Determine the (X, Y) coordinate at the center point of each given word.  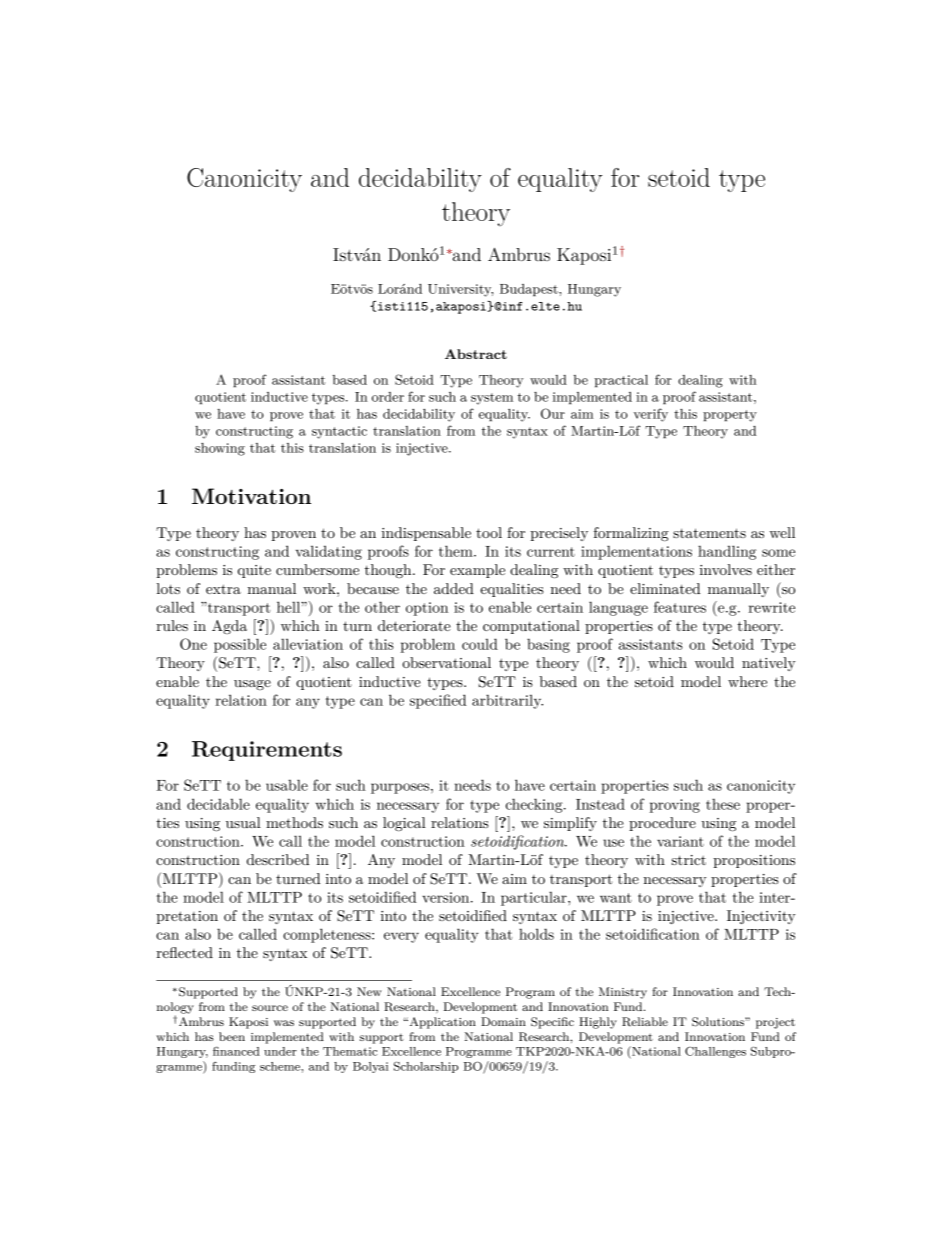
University (461, 290)
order (388, 397)
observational (446, 662)
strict (689, 860)
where (747, 681)
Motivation (251, 496)
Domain (503, 1021)
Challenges (715, 1052)
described (278, 859)
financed (236, 1051)
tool (489, 532)
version (447, 897)
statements (709, 533)
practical (621, 381)
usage (252, 685)
